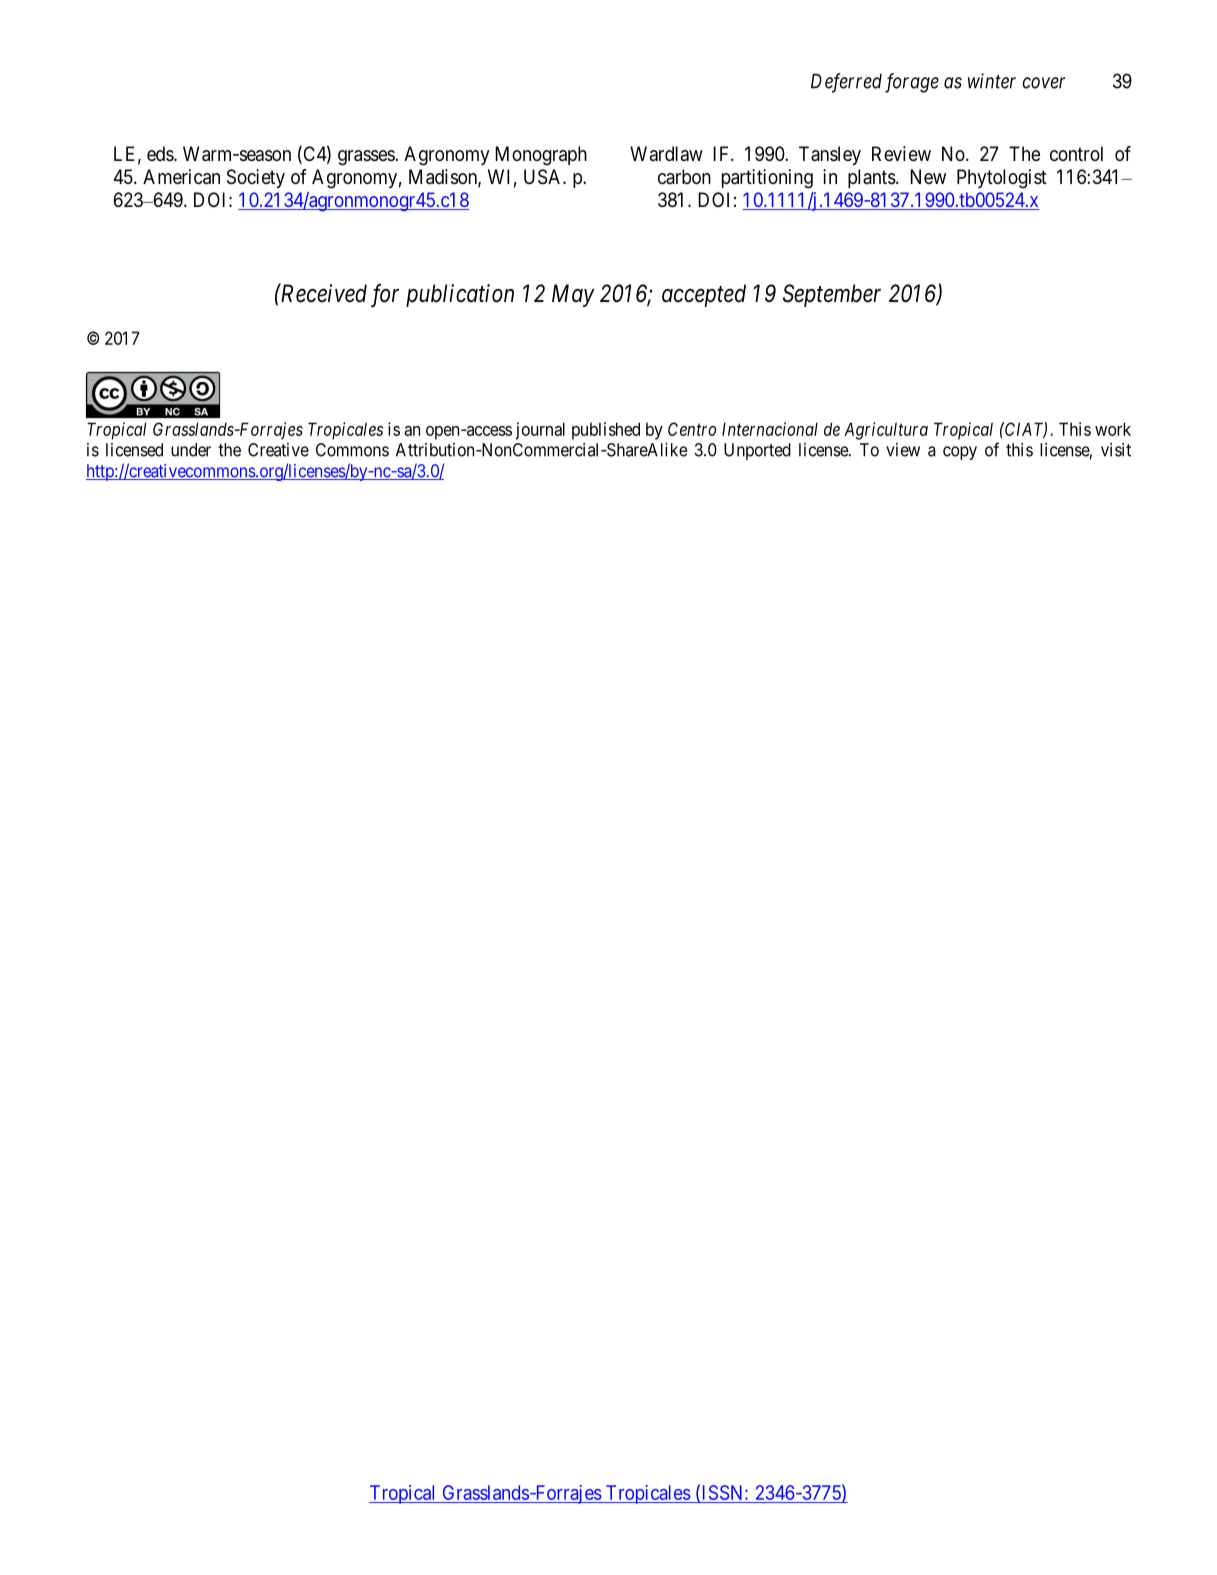 This screenshot has height=1575, width=1217. I want to click on eds, so click(161, 153).
